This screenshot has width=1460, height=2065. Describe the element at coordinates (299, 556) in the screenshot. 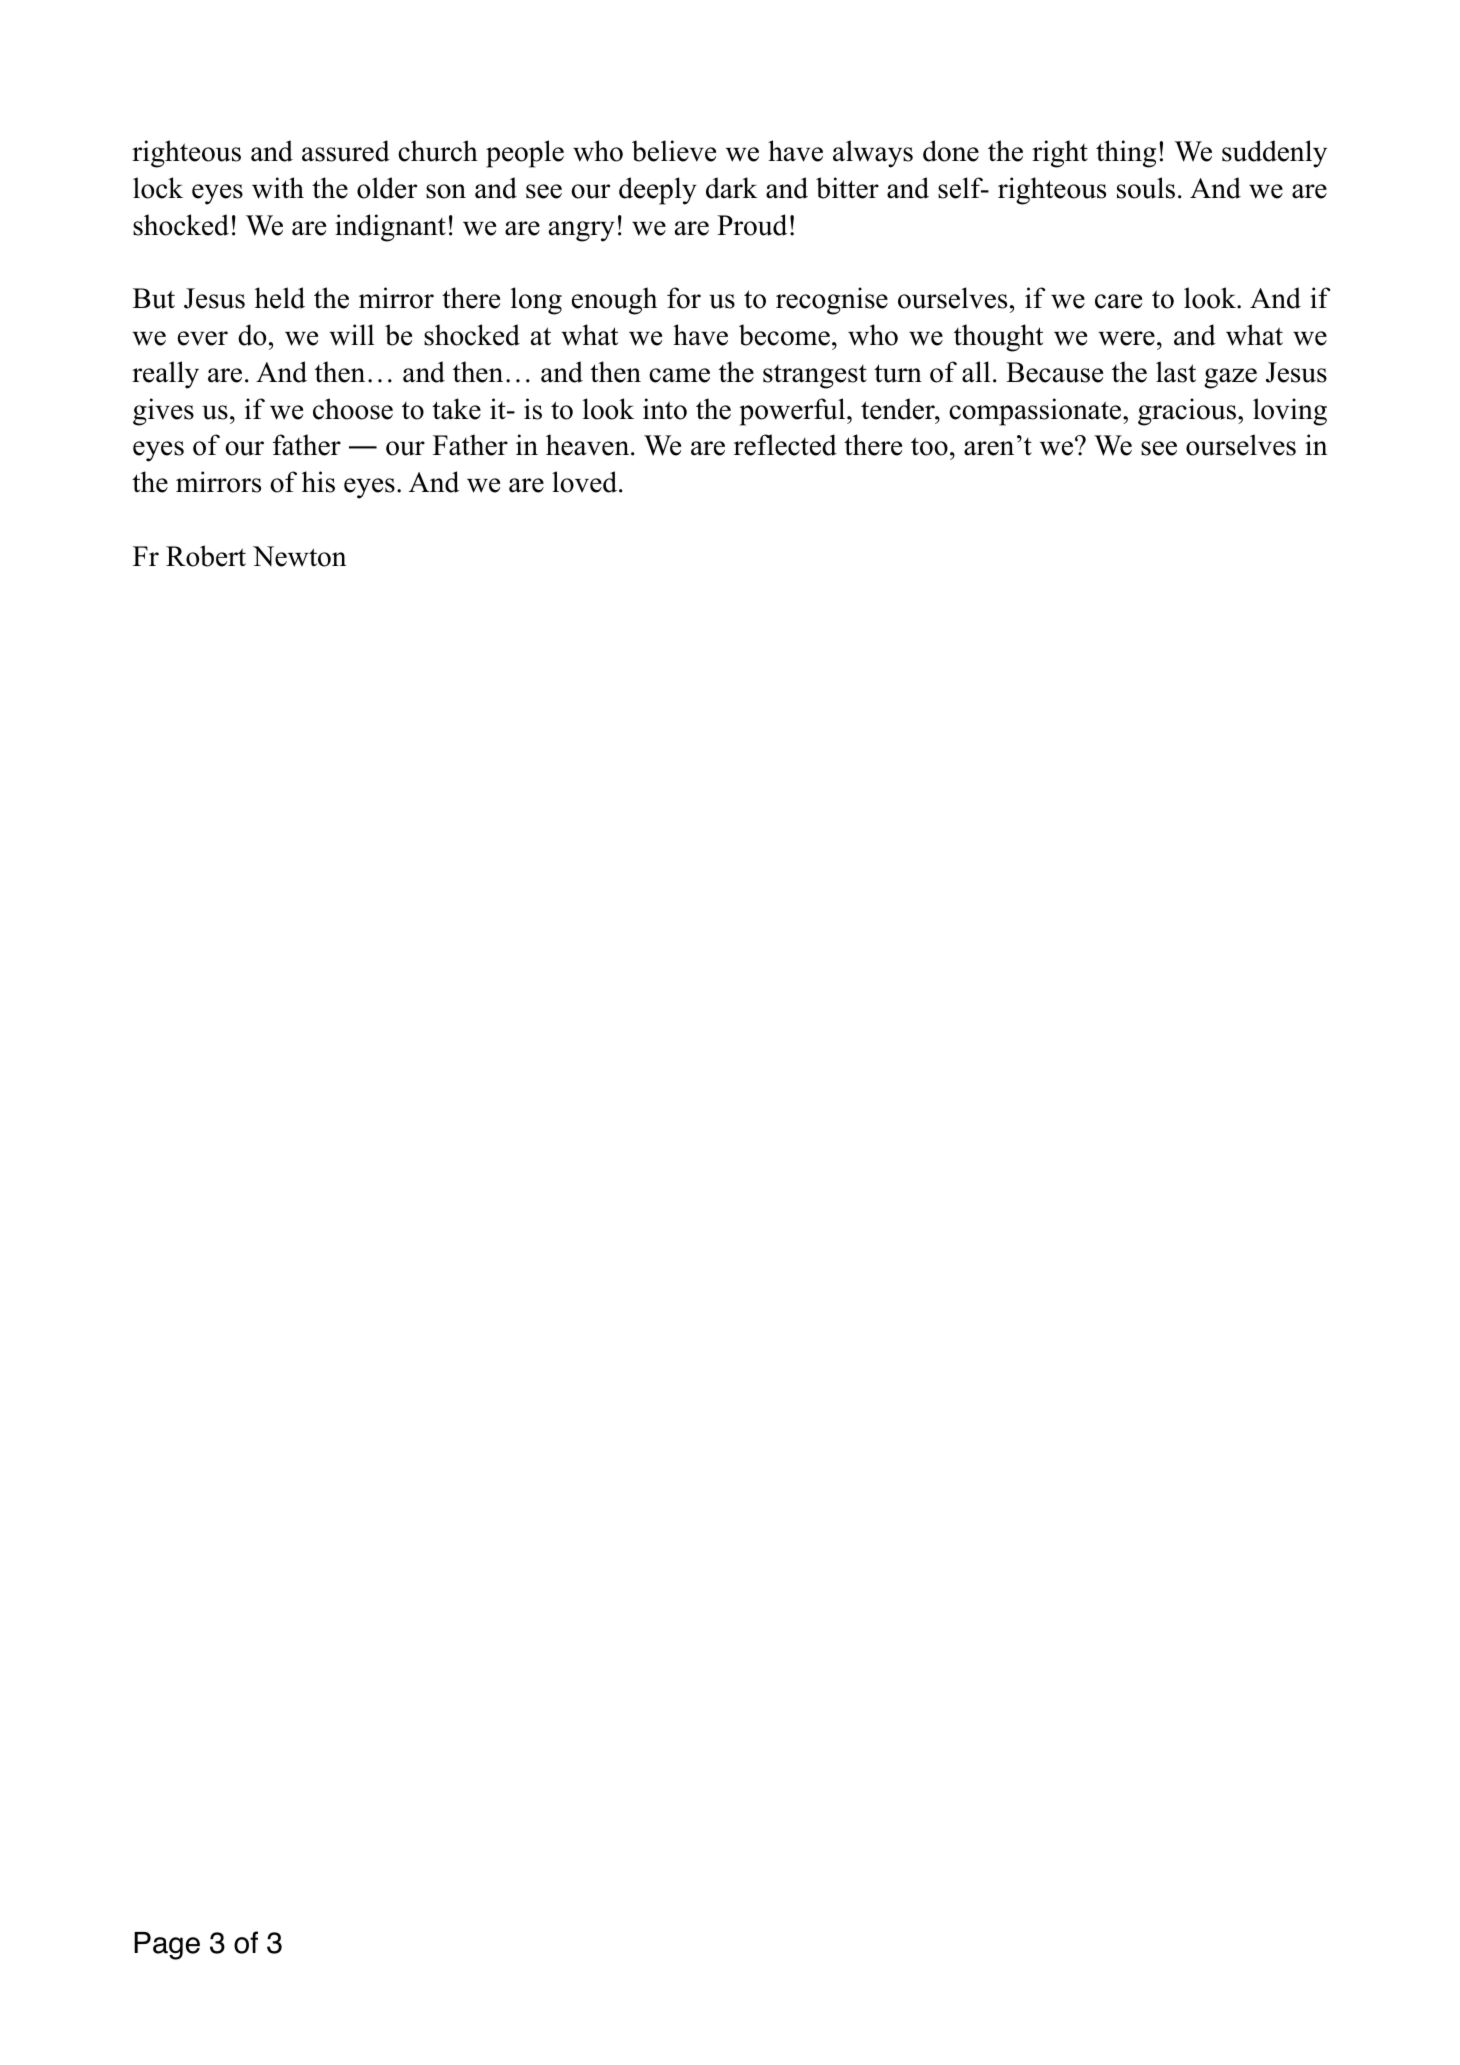

I see `Newton` at that location.
